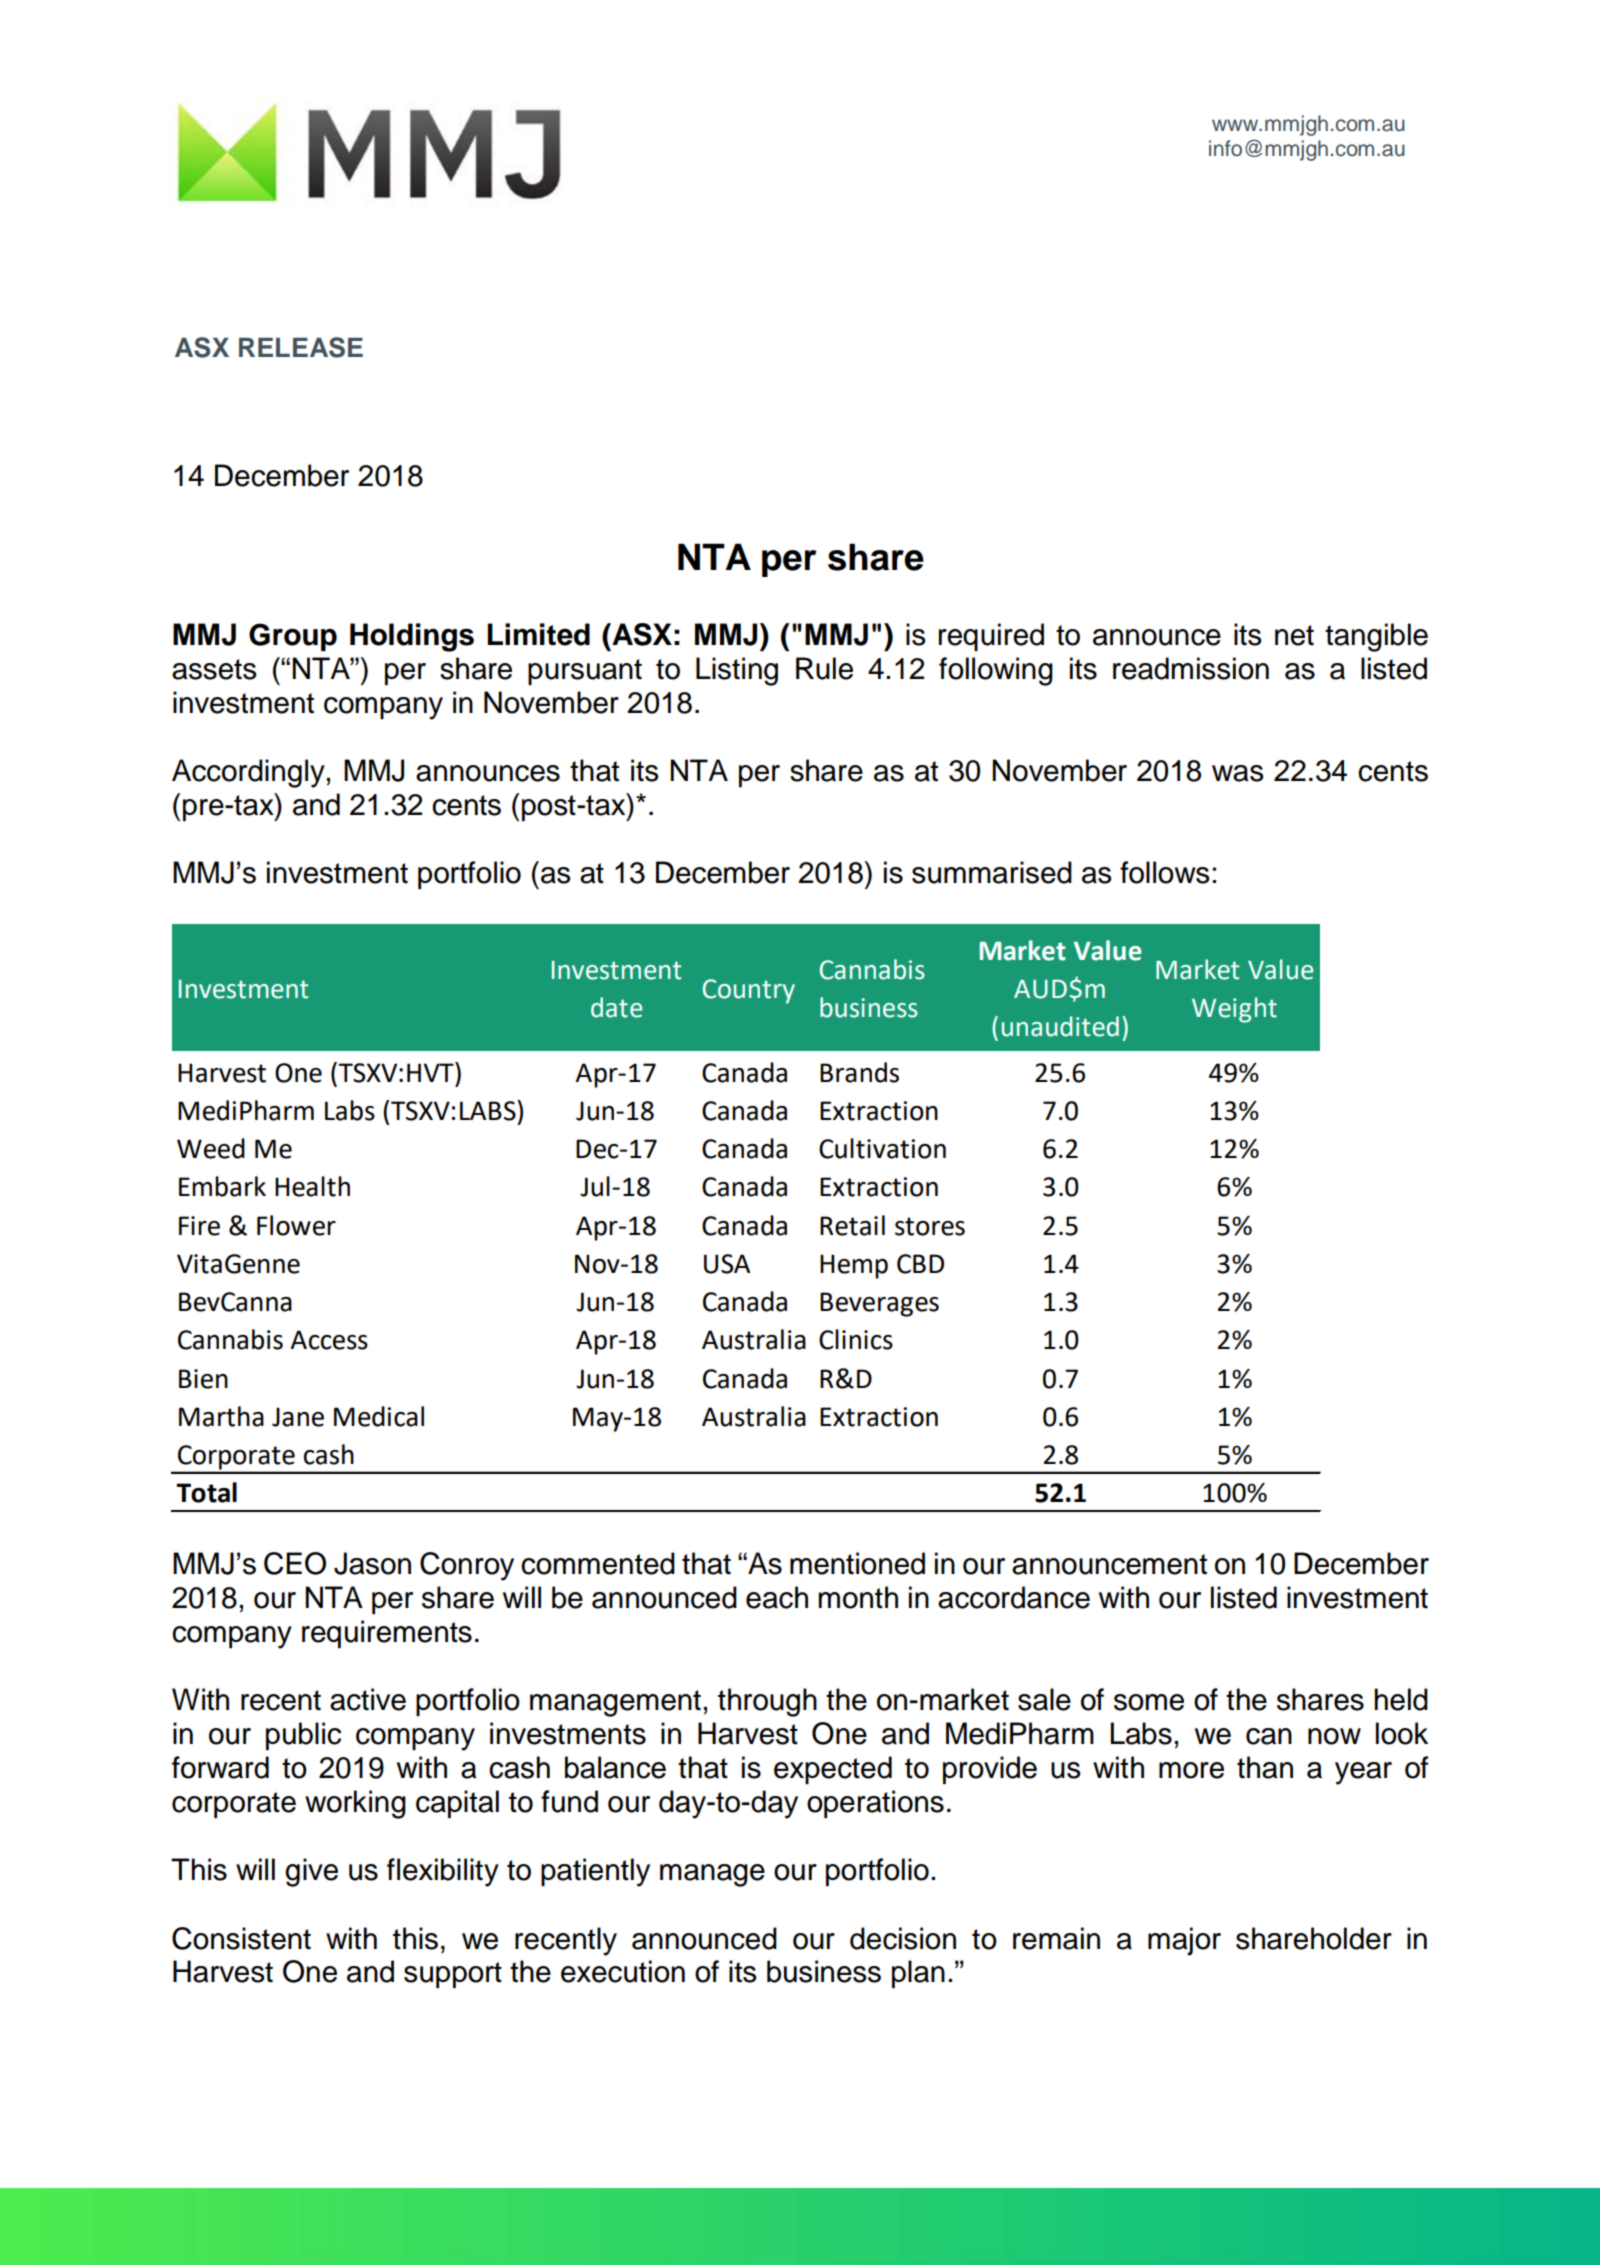  Describe the element at coordinates (301, 347) in the page. I see `RELEASE` at that location.
